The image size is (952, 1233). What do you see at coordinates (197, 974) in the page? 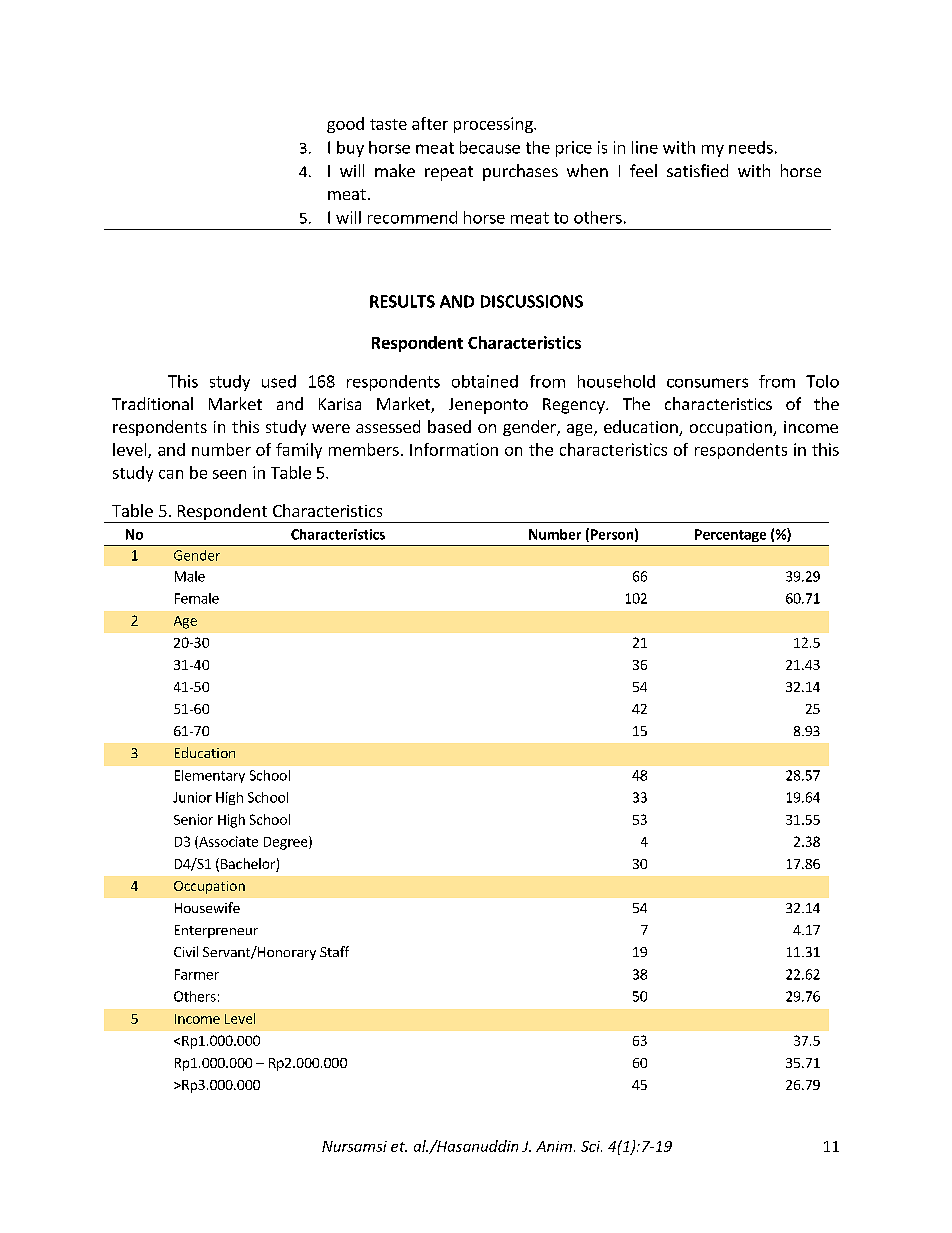
I see `Farmer` at bounding box center [197, 974].
